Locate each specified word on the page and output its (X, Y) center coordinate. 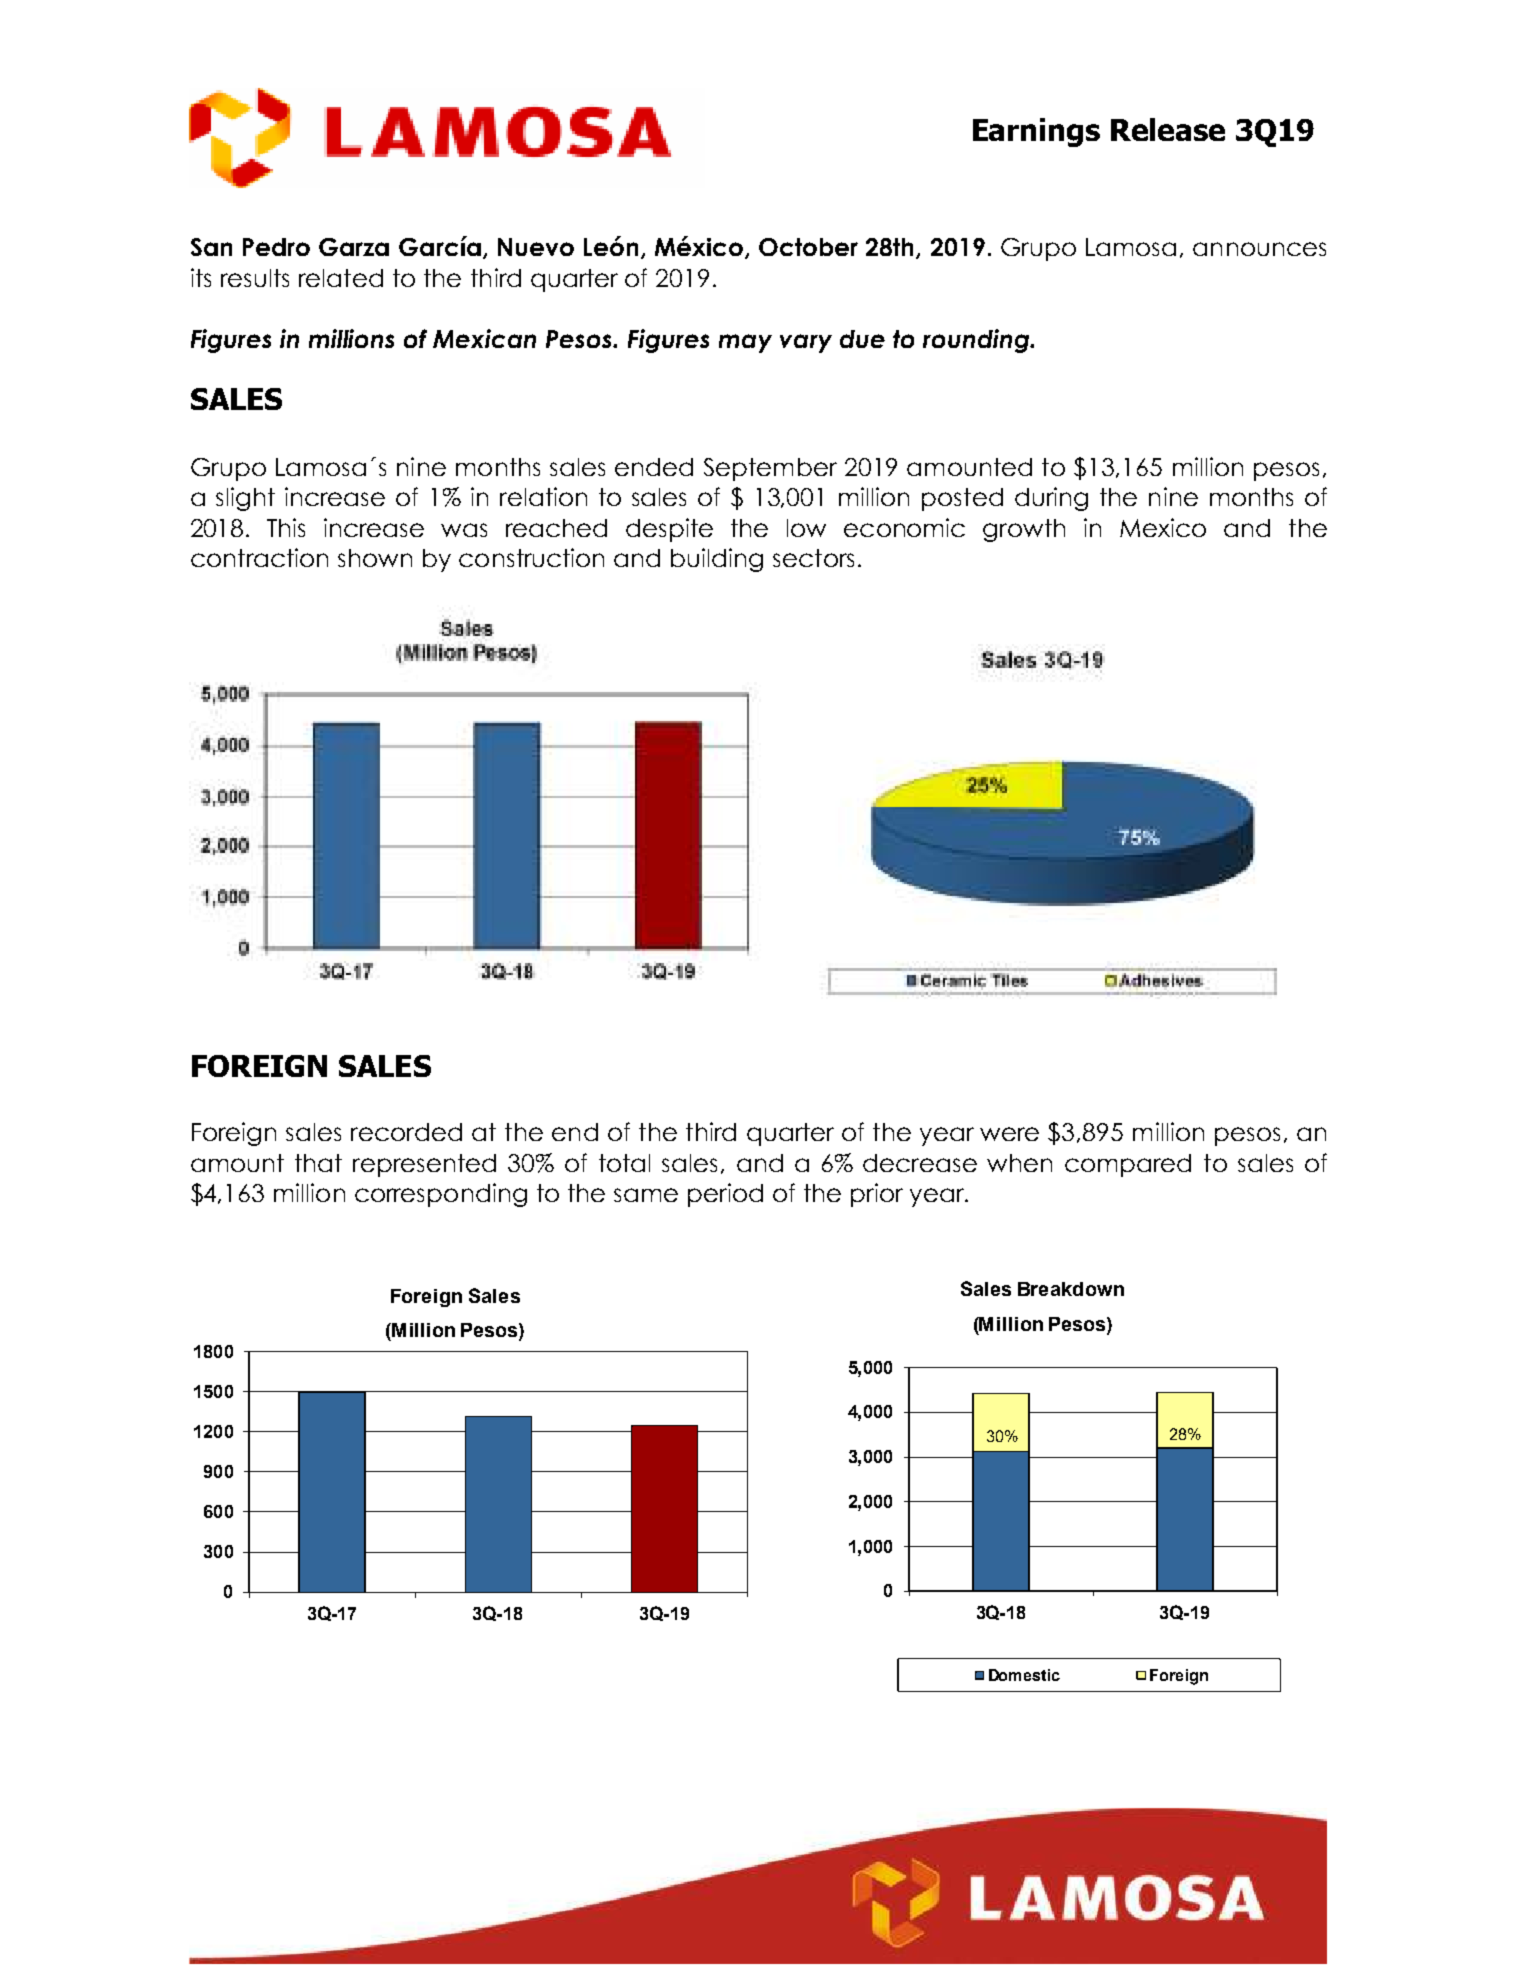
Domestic (1024, 1675)
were (1009, 1134)
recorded (406, 1132)
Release (1168, 129)
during (1051, 499)
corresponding (441, 1195)
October (808, 247)
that (318, 1163)
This (286, 527)
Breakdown (1071, 1289)
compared (1128, 1165)
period (725, 1195)
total (624, 1163)
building (717, 560)
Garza (354, 247)
